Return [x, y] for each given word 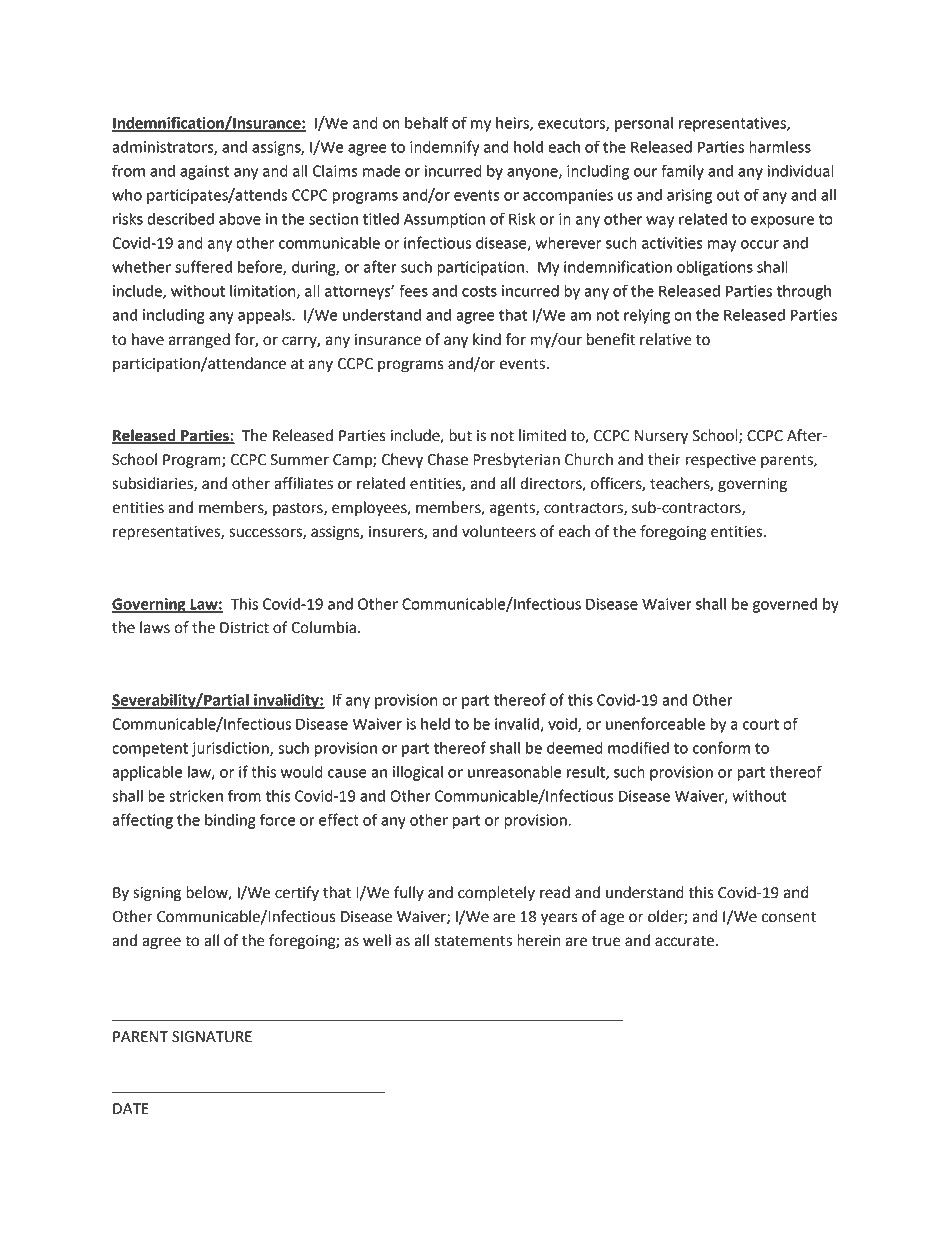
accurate [686, 941]
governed [785, 605]
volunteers [499, 531]
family [682, 172]
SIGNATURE [212, 1037]
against [204, 172]
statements [473, 941]
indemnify [444, 148]
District [244, 628]
